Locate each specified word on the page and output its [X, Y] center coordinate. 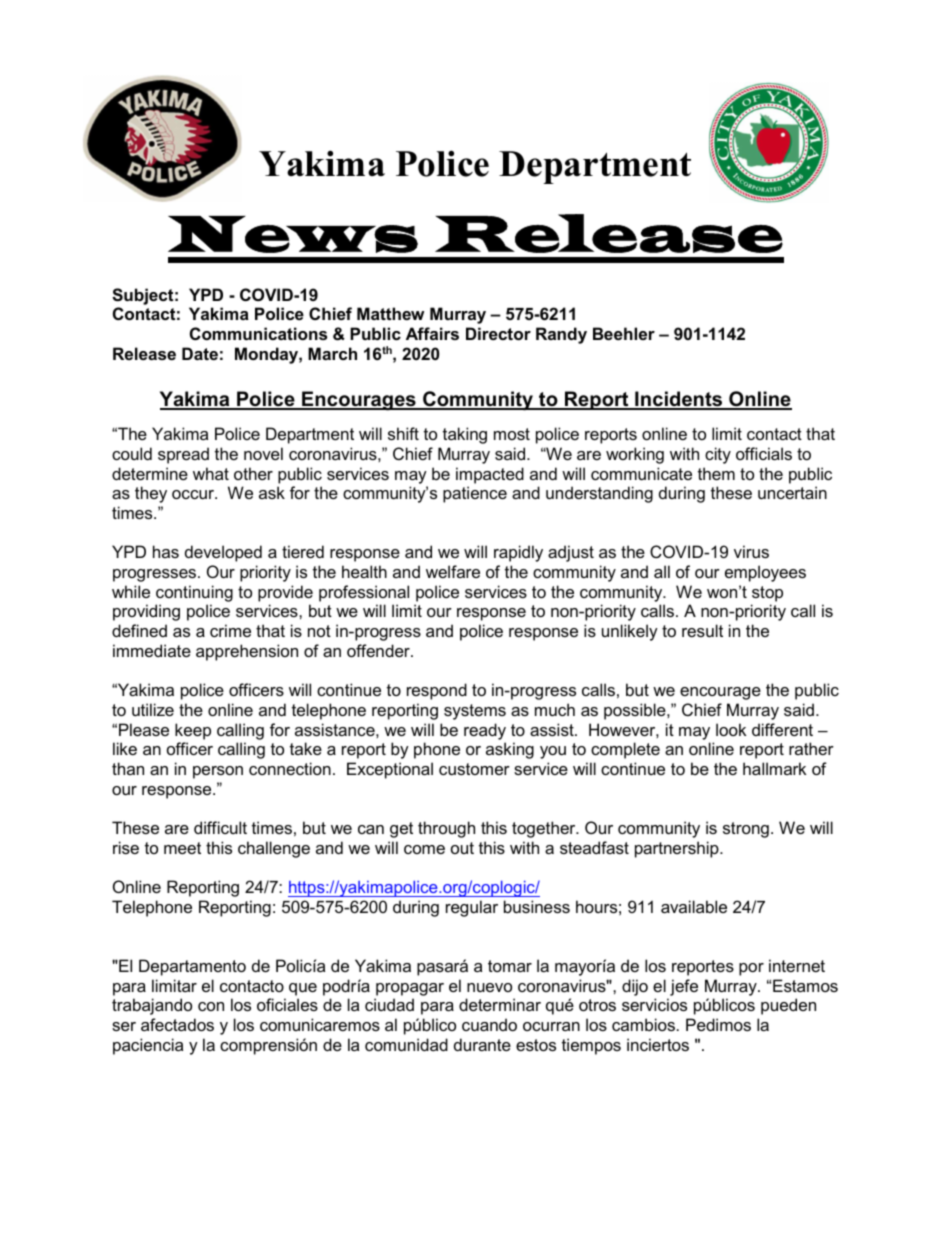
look [731, 729]
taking [465, 435]
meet [182, 848]
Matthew [390, 313]
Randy [561, 335]
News [293, 234]
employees [765, 573]
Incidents [679, 400]
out [462, 848]
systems [475, 712]
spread [183, 455]
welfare [453, 571]
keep [193, 731]
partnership [678, 849]
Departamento [192, 967]
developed [223, 553]
